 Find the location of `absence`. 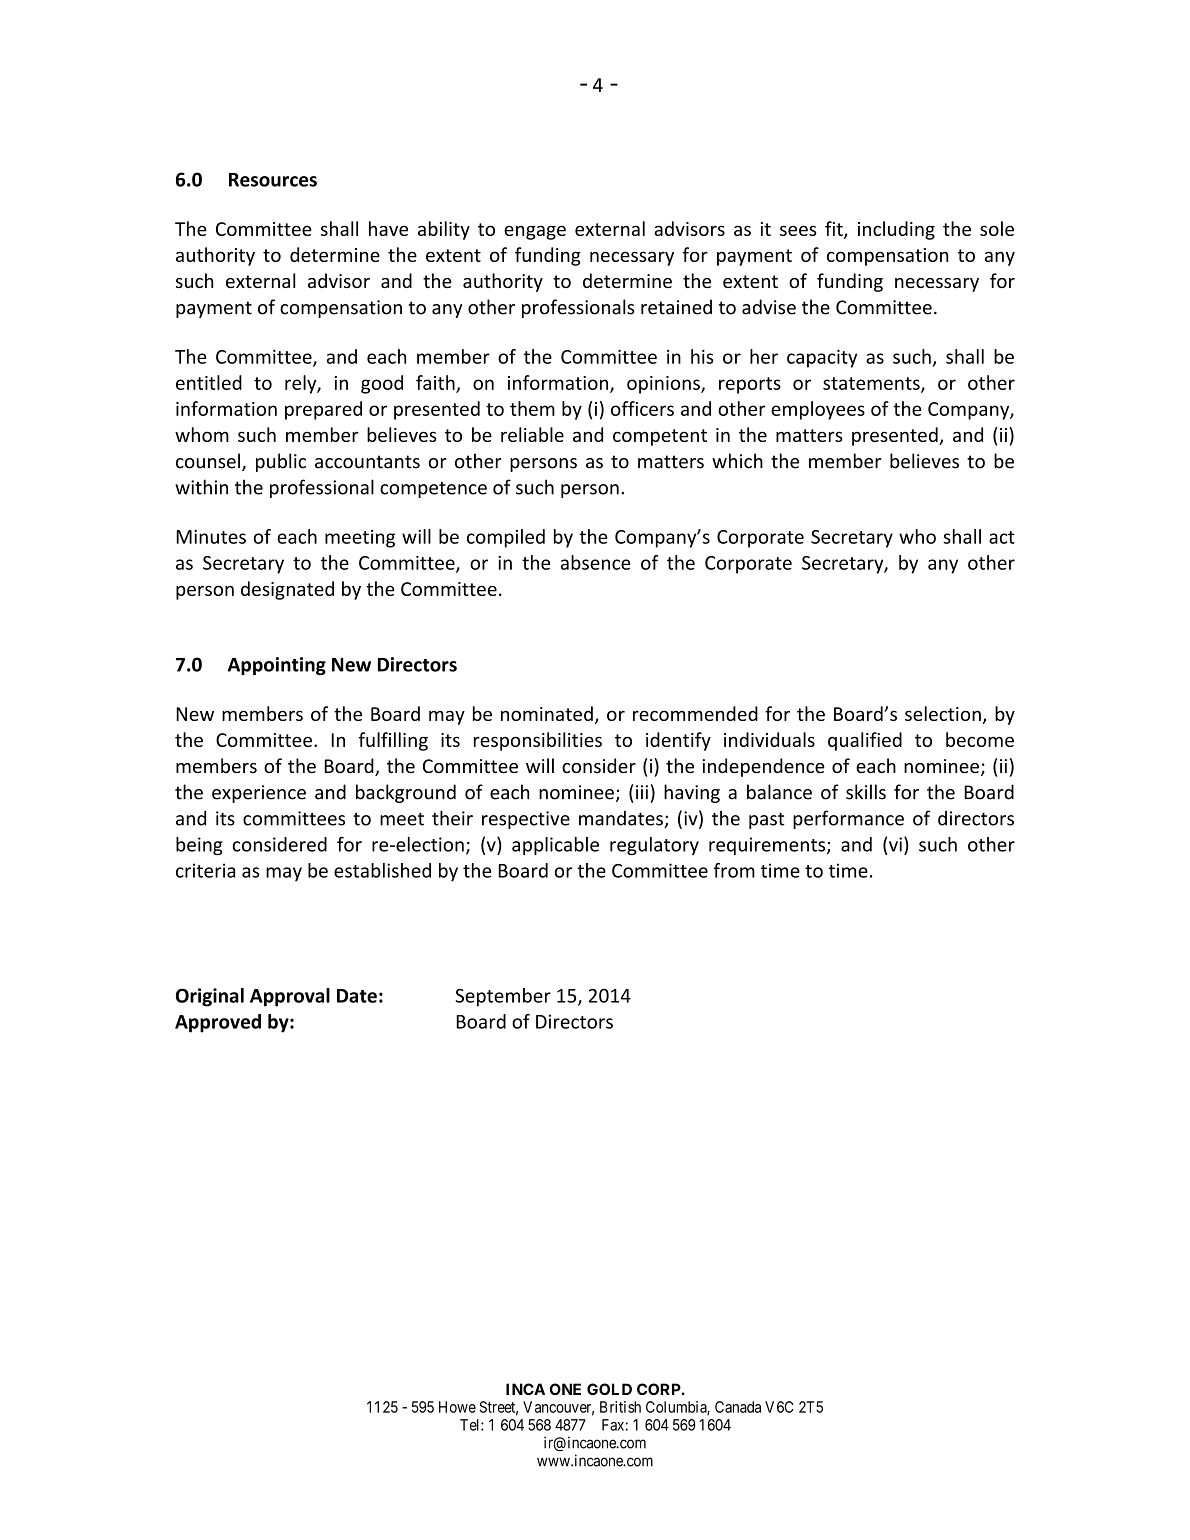

absence is located at coordinates (596, 562).
